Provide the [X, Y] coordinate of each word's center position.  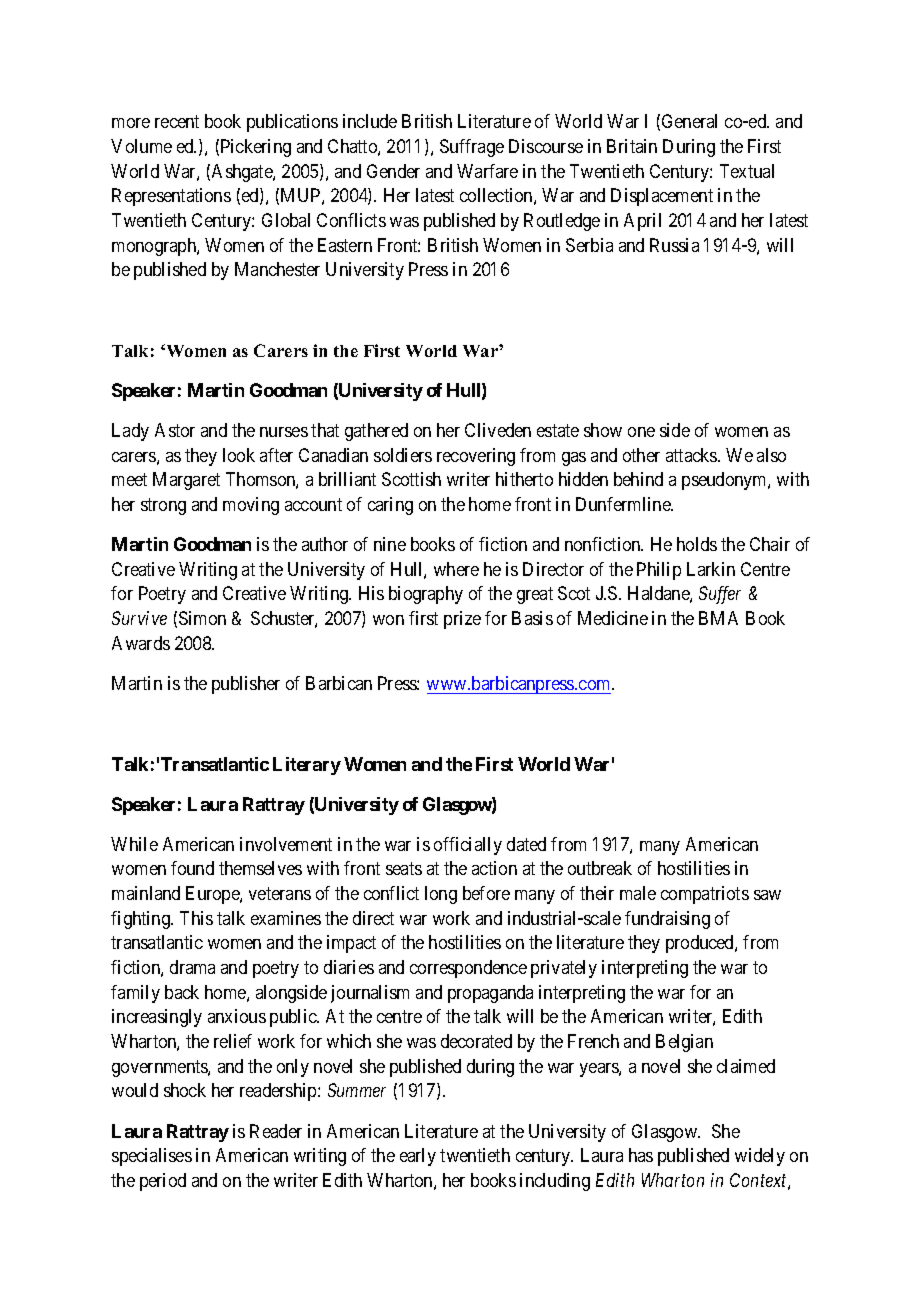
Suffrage [472, 148]
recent [177, 122]
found [192, 868]
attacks [692, 455]
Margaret [186, 481]
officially [468, 846]
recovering [476, 457]
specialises [152, 1157]
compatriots [705, 895]
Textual [747, 171]
